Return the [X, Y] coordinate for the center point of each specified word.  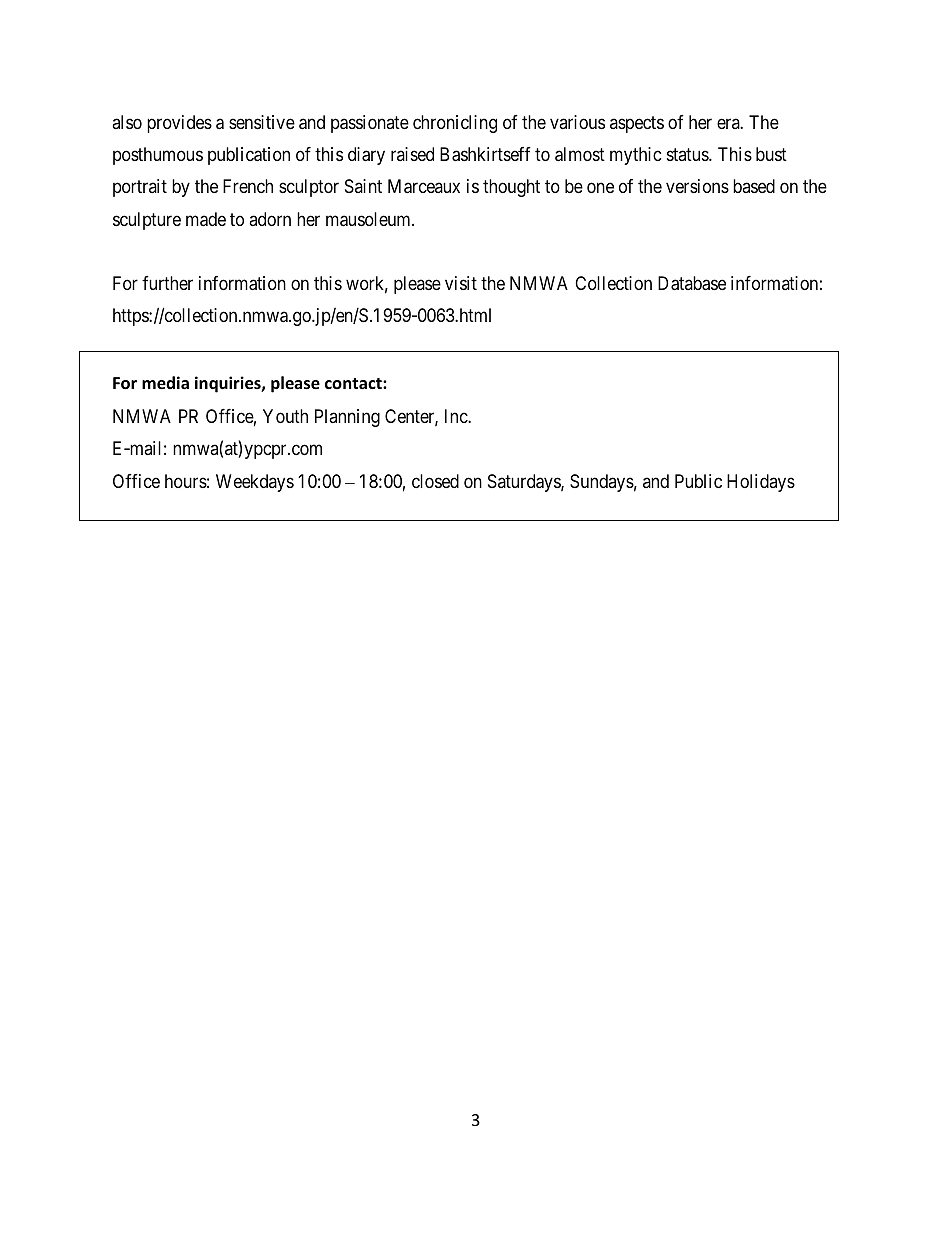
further [167, 283]
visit [461, 283]
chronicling [455, 124]
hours [186, 481]
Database [692, 283]
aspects [637, 124]
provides [179, 124]
